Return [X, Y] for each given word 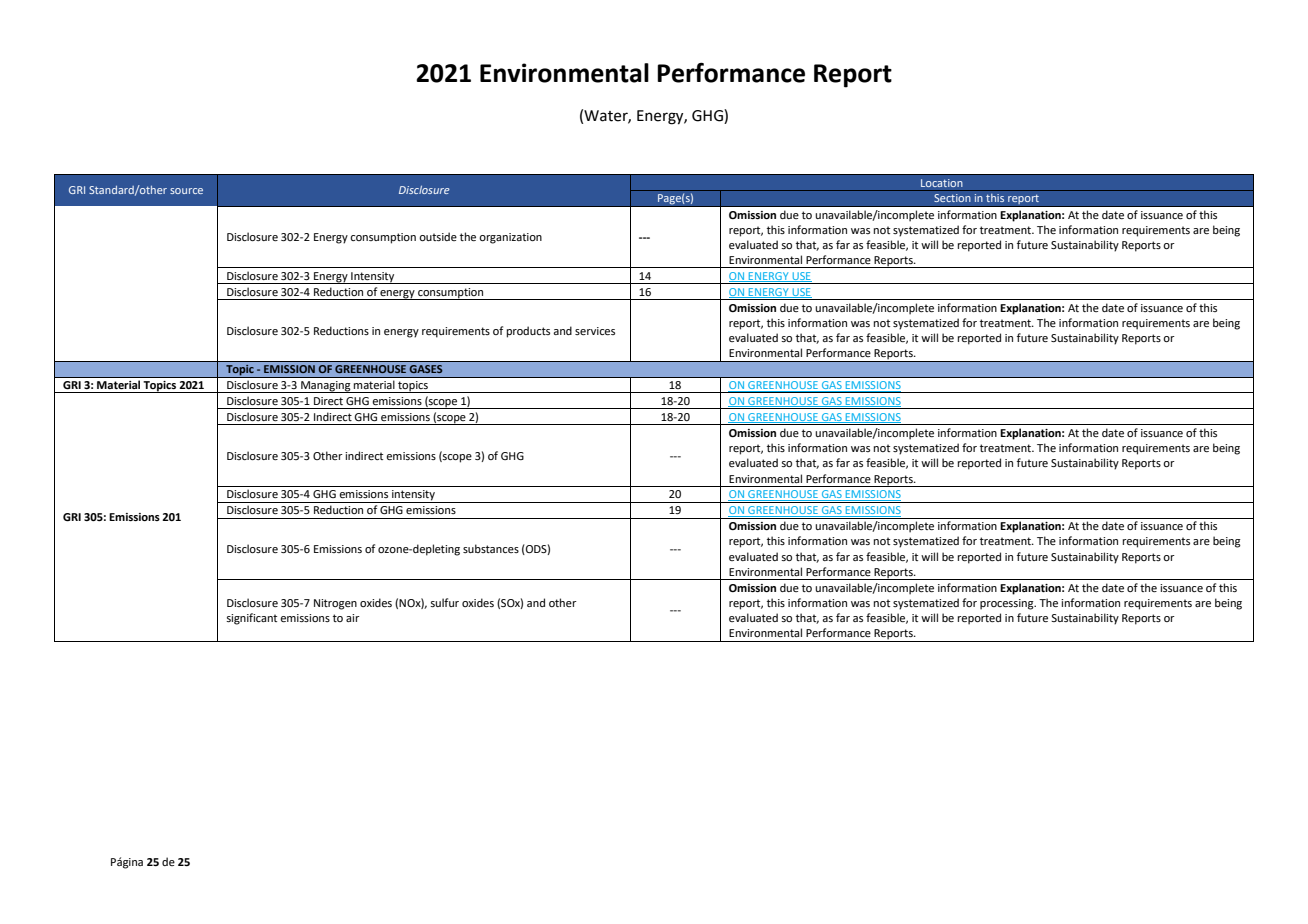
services [595, 331]
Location [941, 183]
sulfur [444, 602]
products [528, 332]
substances [491, 548]
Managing [326, 387]
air [353, 618]
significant [251, 619]
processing [1008, 604]
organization [510, 238]
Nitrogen [335, 604]
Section [952, 198]
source [186, 191]
